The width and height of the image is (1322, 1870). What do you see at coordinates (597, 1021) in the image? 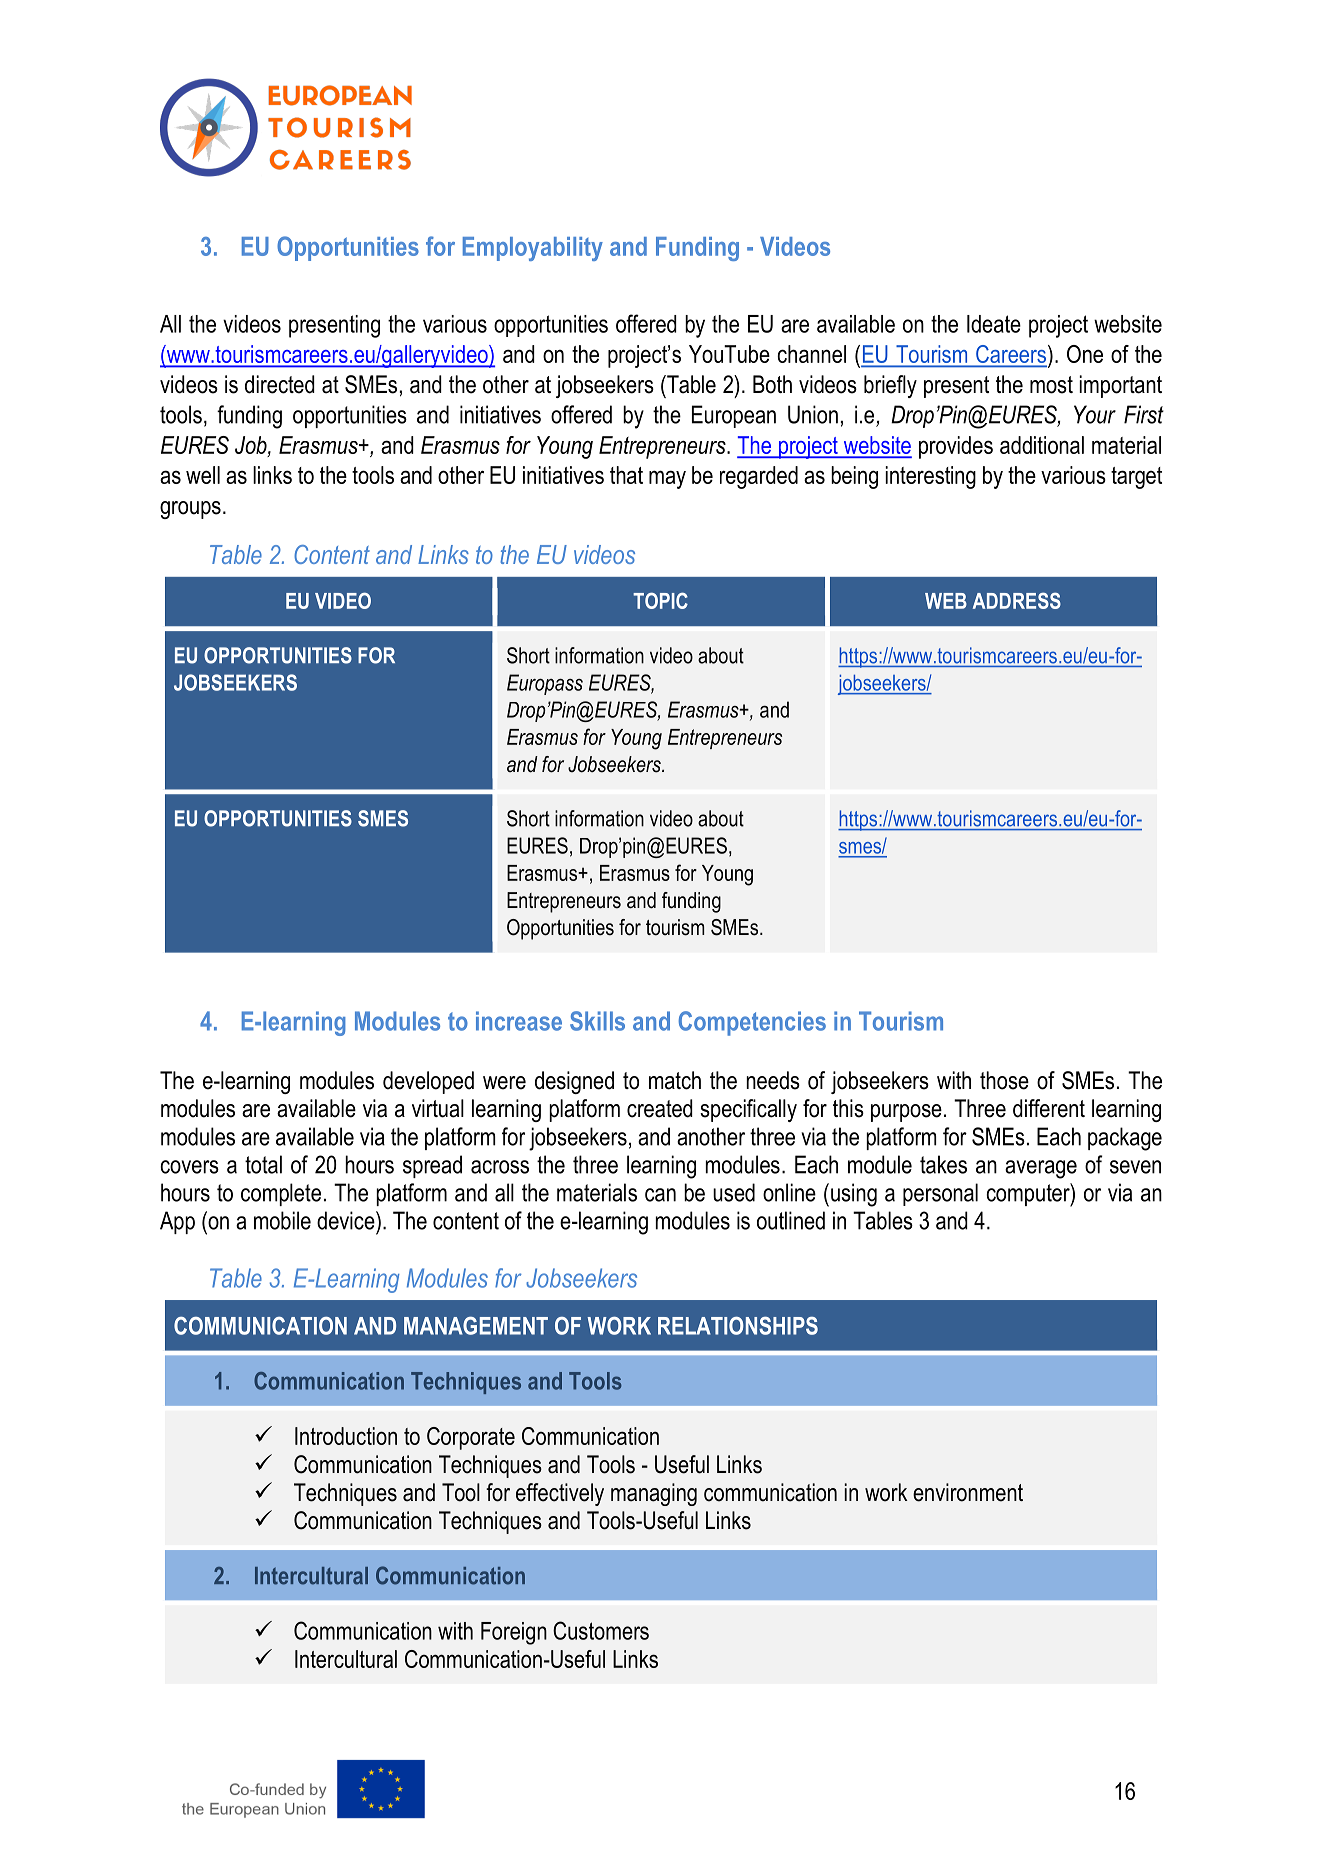
I see `Skills` at bounding box center [597, 1021].
